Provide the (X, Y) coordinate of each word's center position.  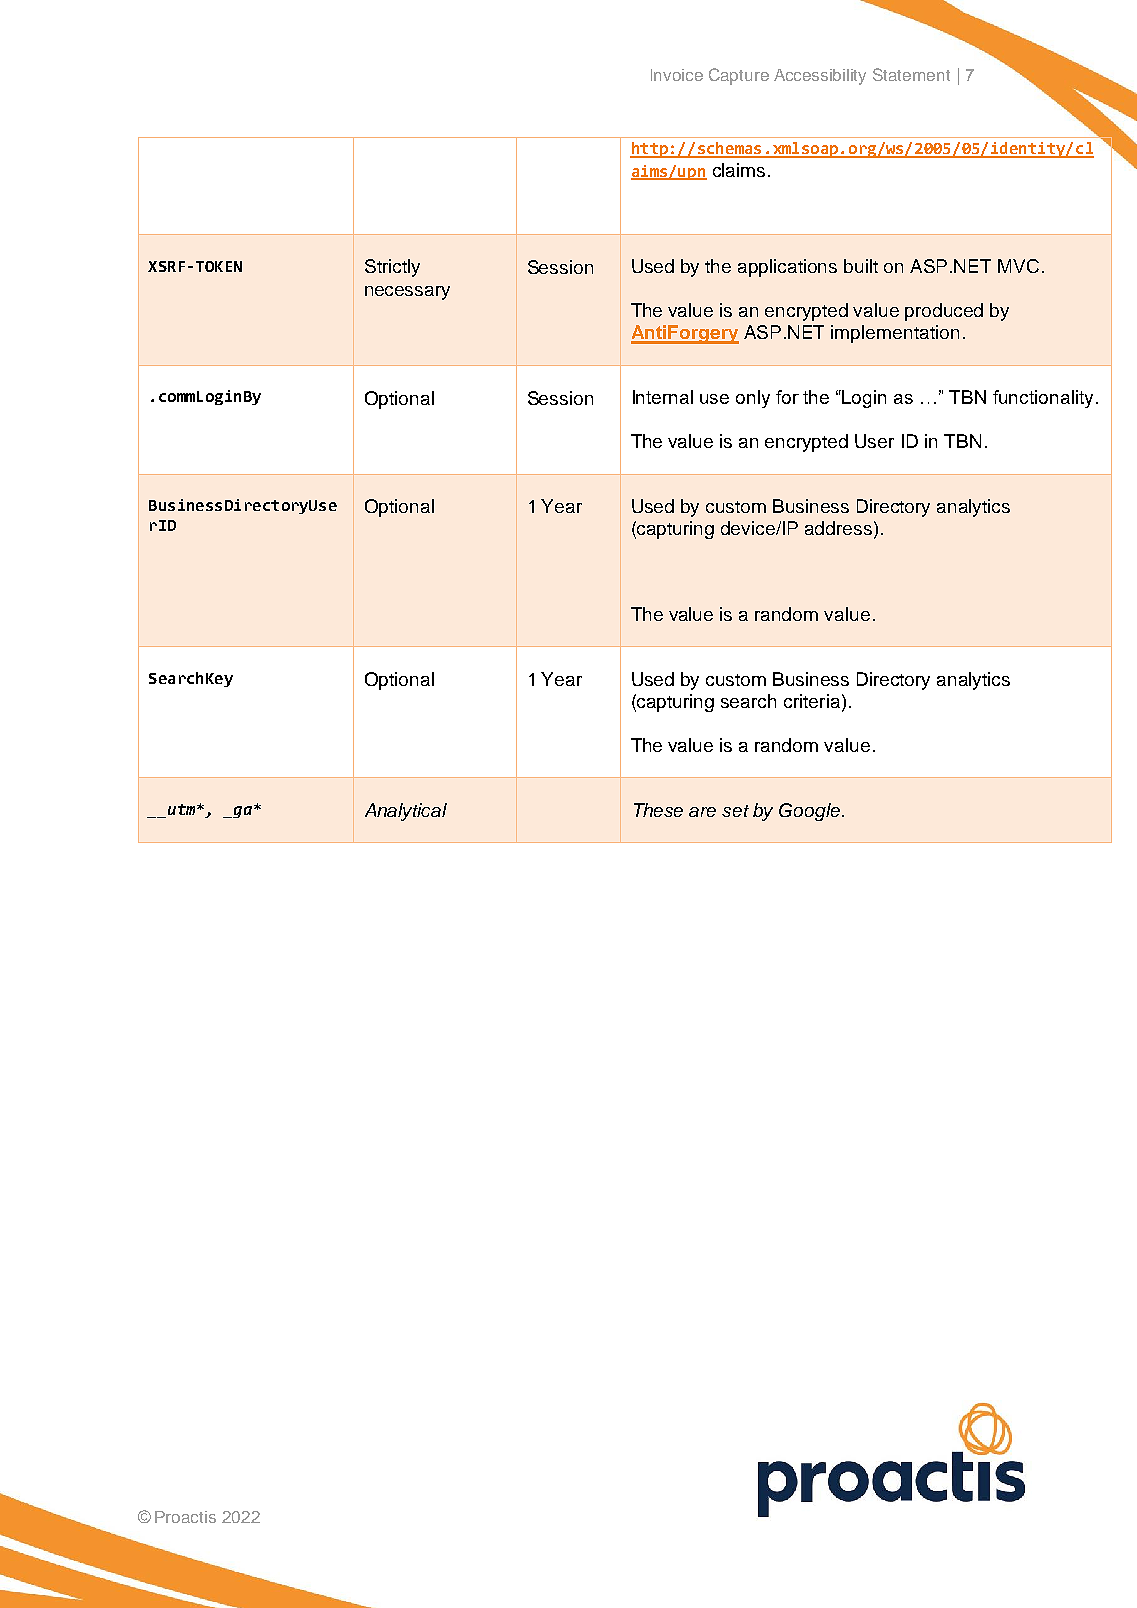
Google (811, 812)
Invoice (677, 75)
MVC (1018, 266)
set (735, 811)
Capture (739, 76)
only (753, 399)
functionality (1043, 399)
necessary (407, 293)
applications (787, 268)
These (658, 810)
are (702, 812)
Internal (663, 397)
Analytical (406, 812)
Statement (911, 74)
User (874, 441)
